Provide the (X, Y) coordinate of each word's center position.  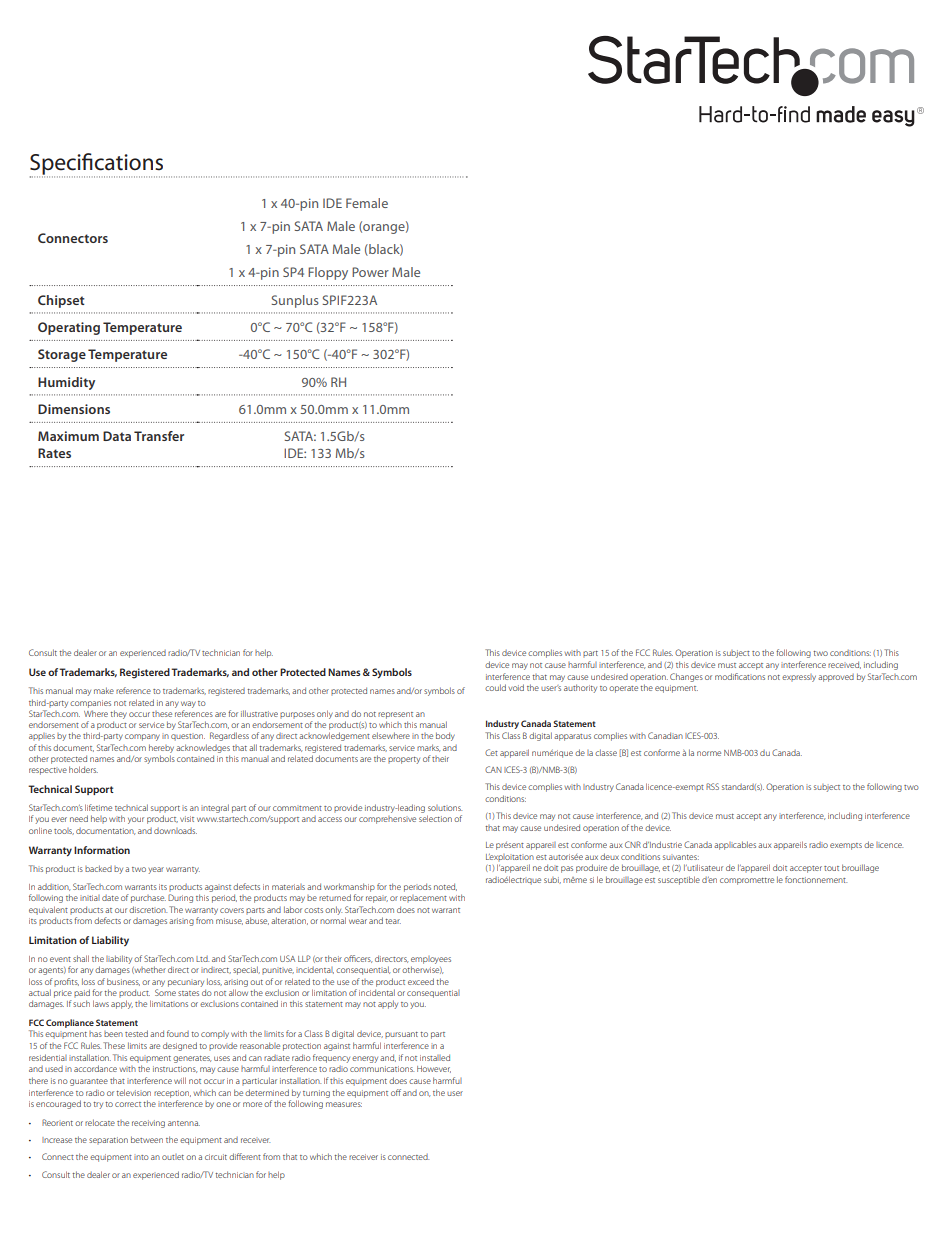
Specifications (97, 165)
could (495, 687)
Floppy (328, 273)
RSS (712, 786)
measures (344, 1104)
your (136, 820)
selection (435, 818)
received (844, 665)
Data (117, 436)
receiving (148, 1124)
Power (370, 272)
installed (435, 1057)
